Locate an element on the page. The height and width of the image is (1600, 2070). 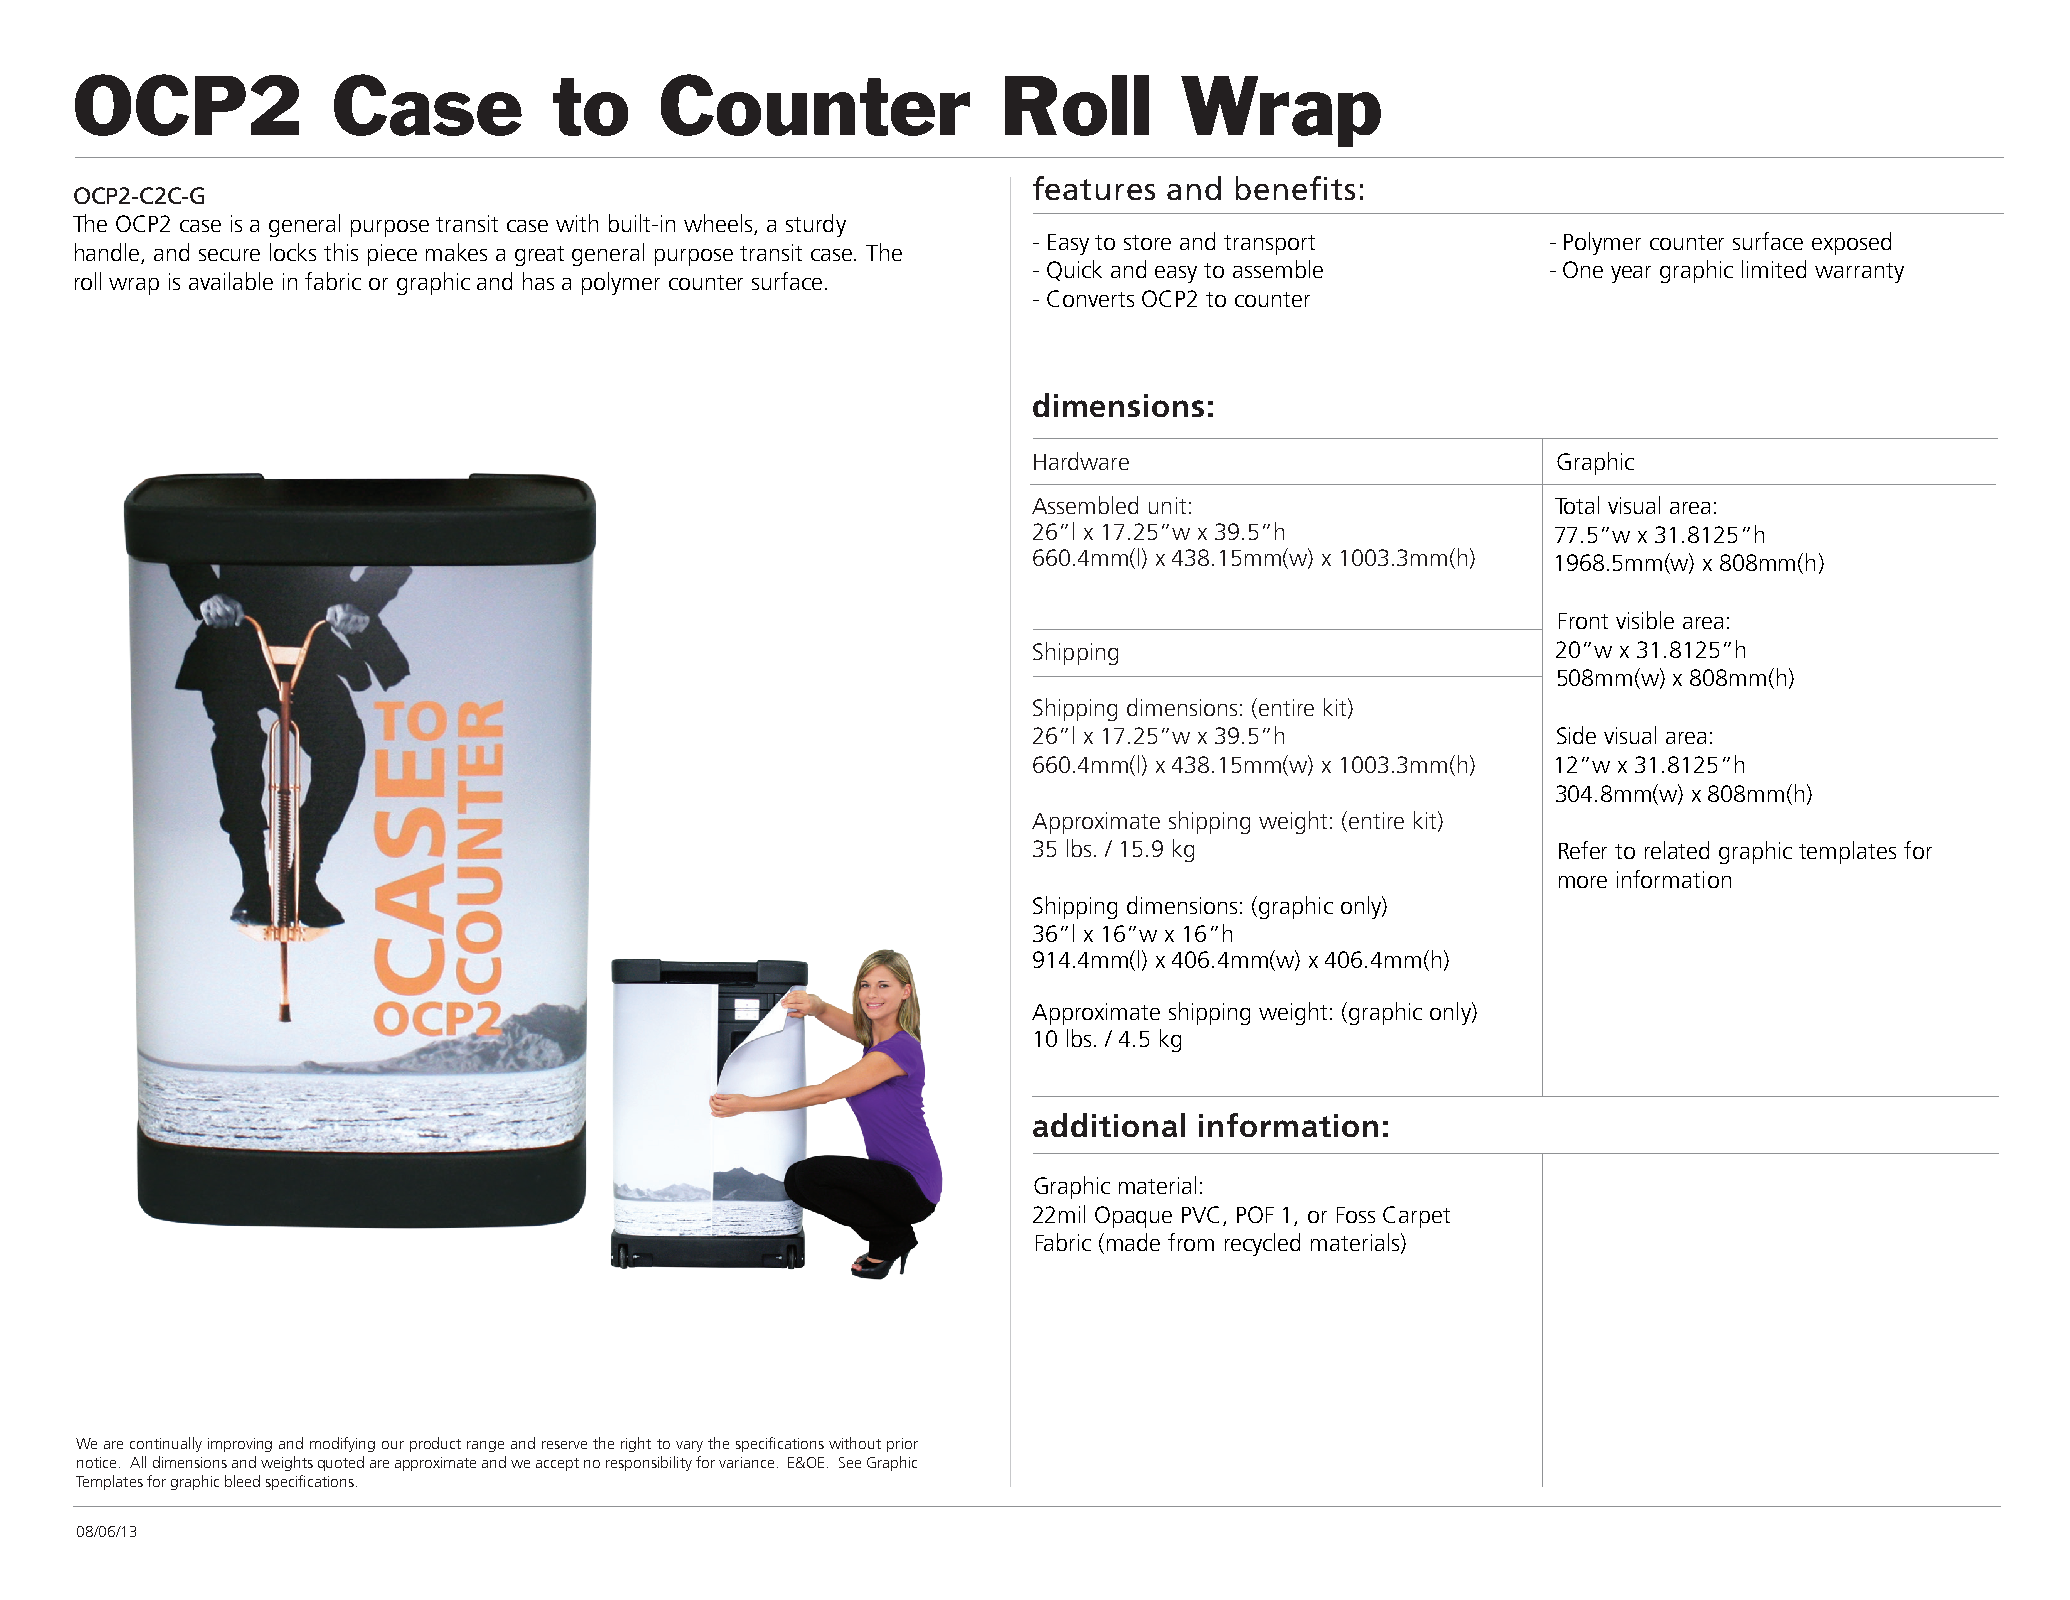
Refer is located at coordinates (1583, 850).
